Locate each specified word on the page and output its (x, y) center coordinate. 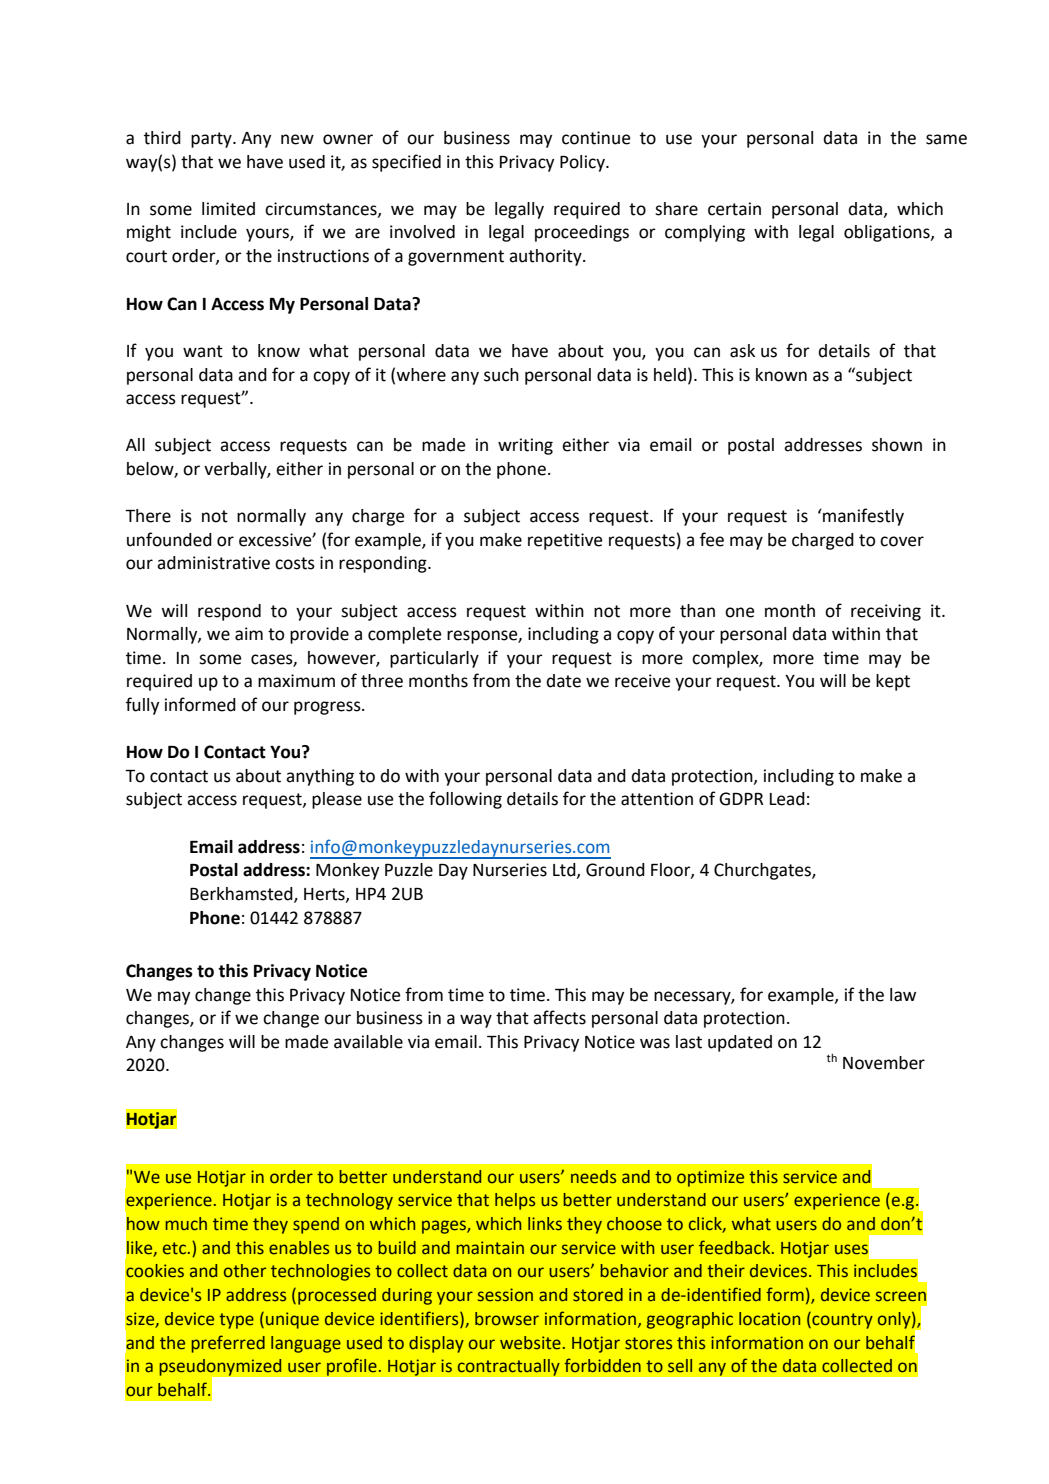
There (148, 516)
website (530, 1343)
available (368, 1042)
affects (559, 1017)
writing (525, 446)
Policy (583, 163)
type (236, 1321)
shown (897, 445)
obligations (888, 233)
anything (320, 777)
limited (228, 209)
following (465, 800)
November (884, 1063)
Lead (787, 799)
